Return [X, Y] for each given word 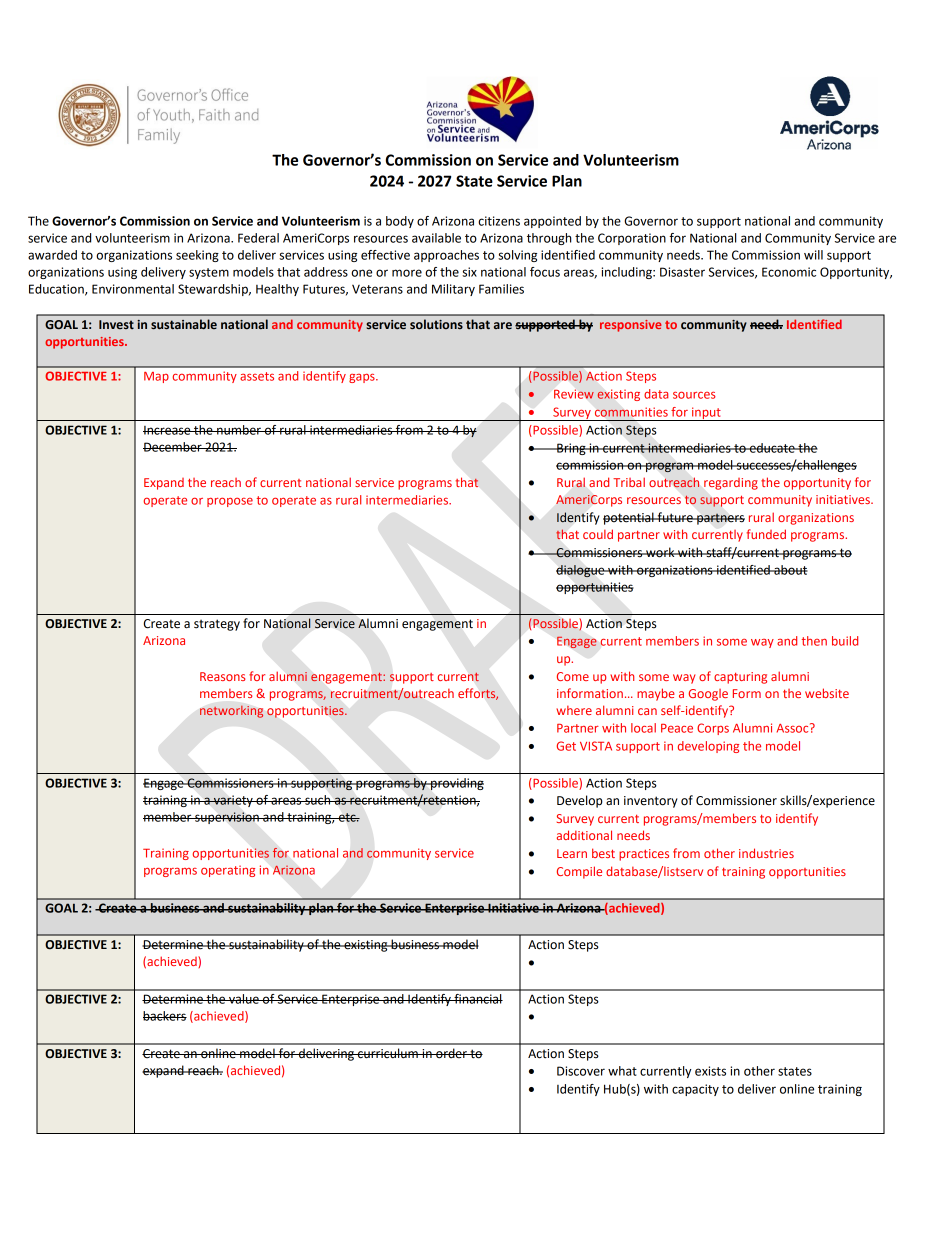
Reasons [223, 676]
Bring [571, 449]
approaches [446, 256]
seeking [197, 256]
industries [766, 853]
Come [573, 676]
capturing [740, 678]
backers [165, 1016]
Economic [789, 272]
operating [228, 871]
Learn [572, 853]
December [173, 447]
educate [772, 448]
